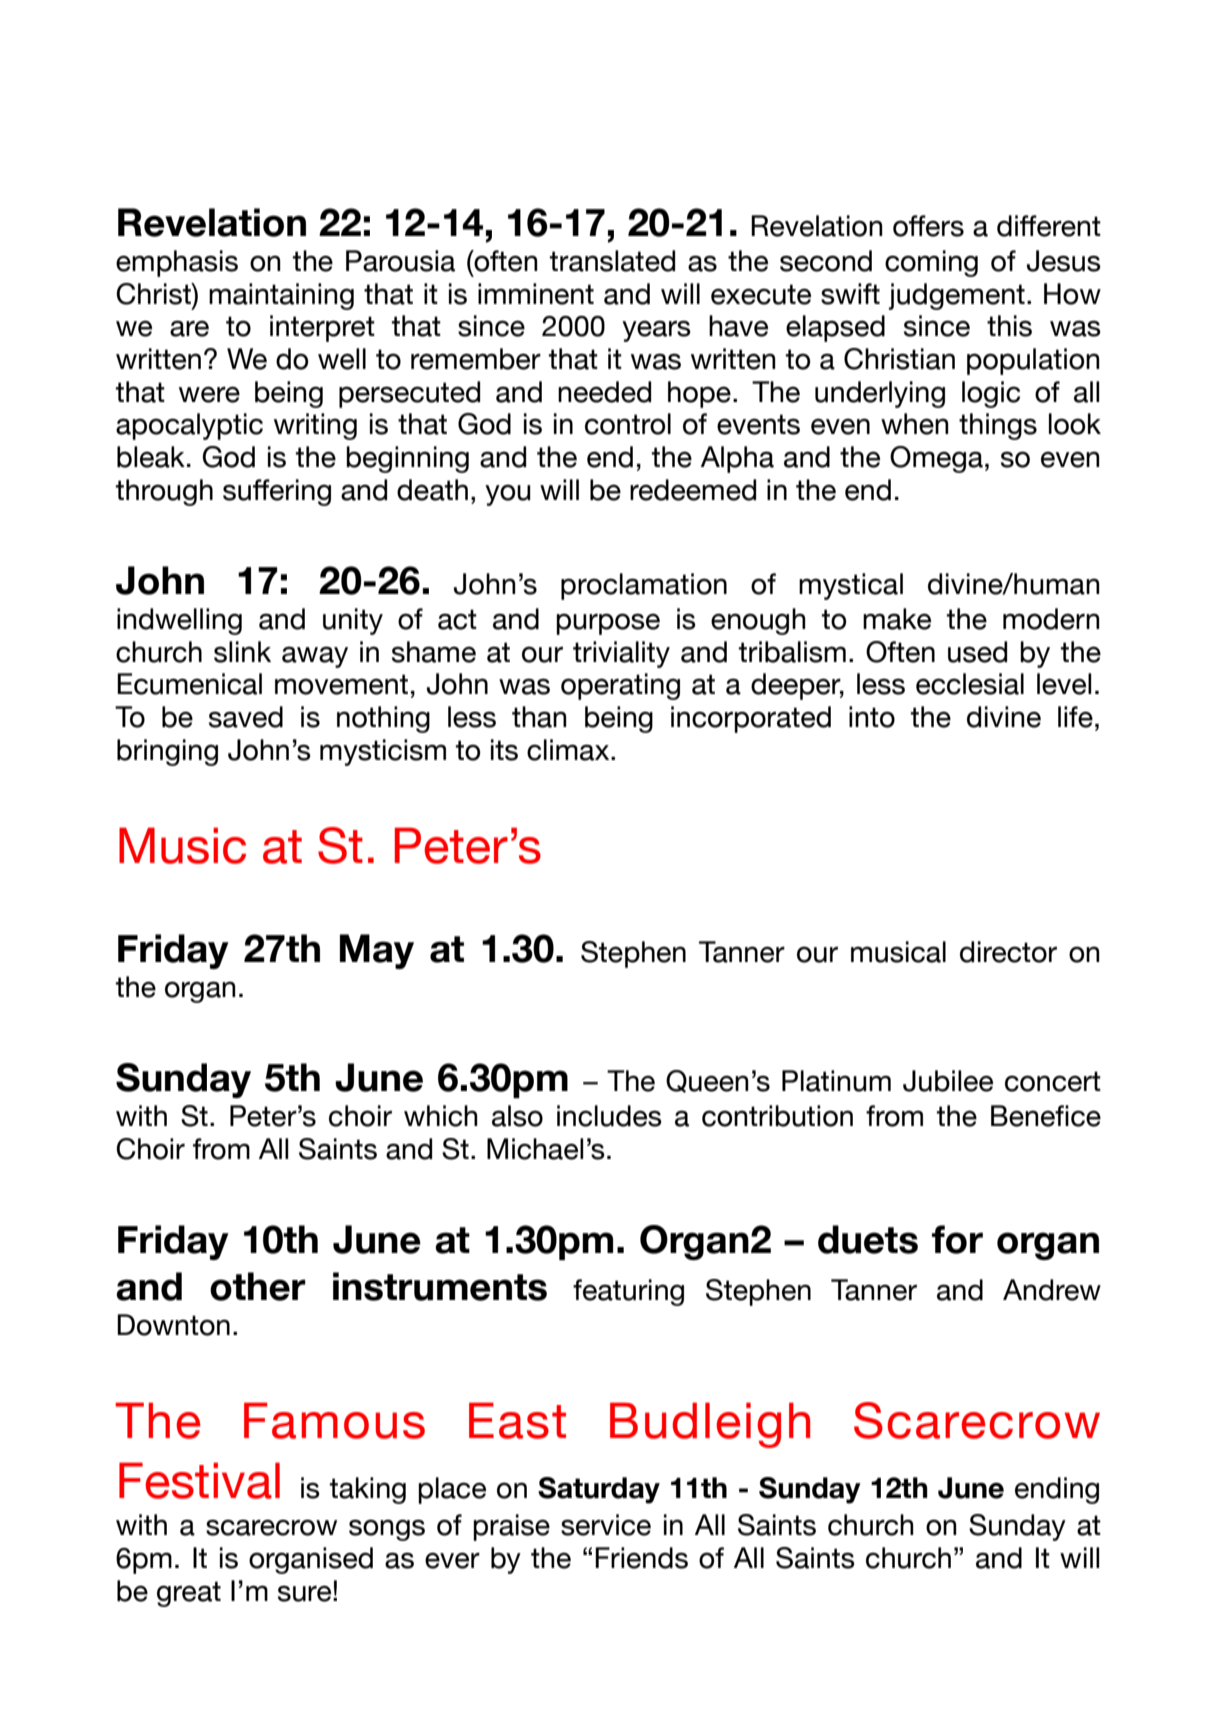  Describe the element at coordinates (612, 261) in the screenshot. I see `translated` at that location.
